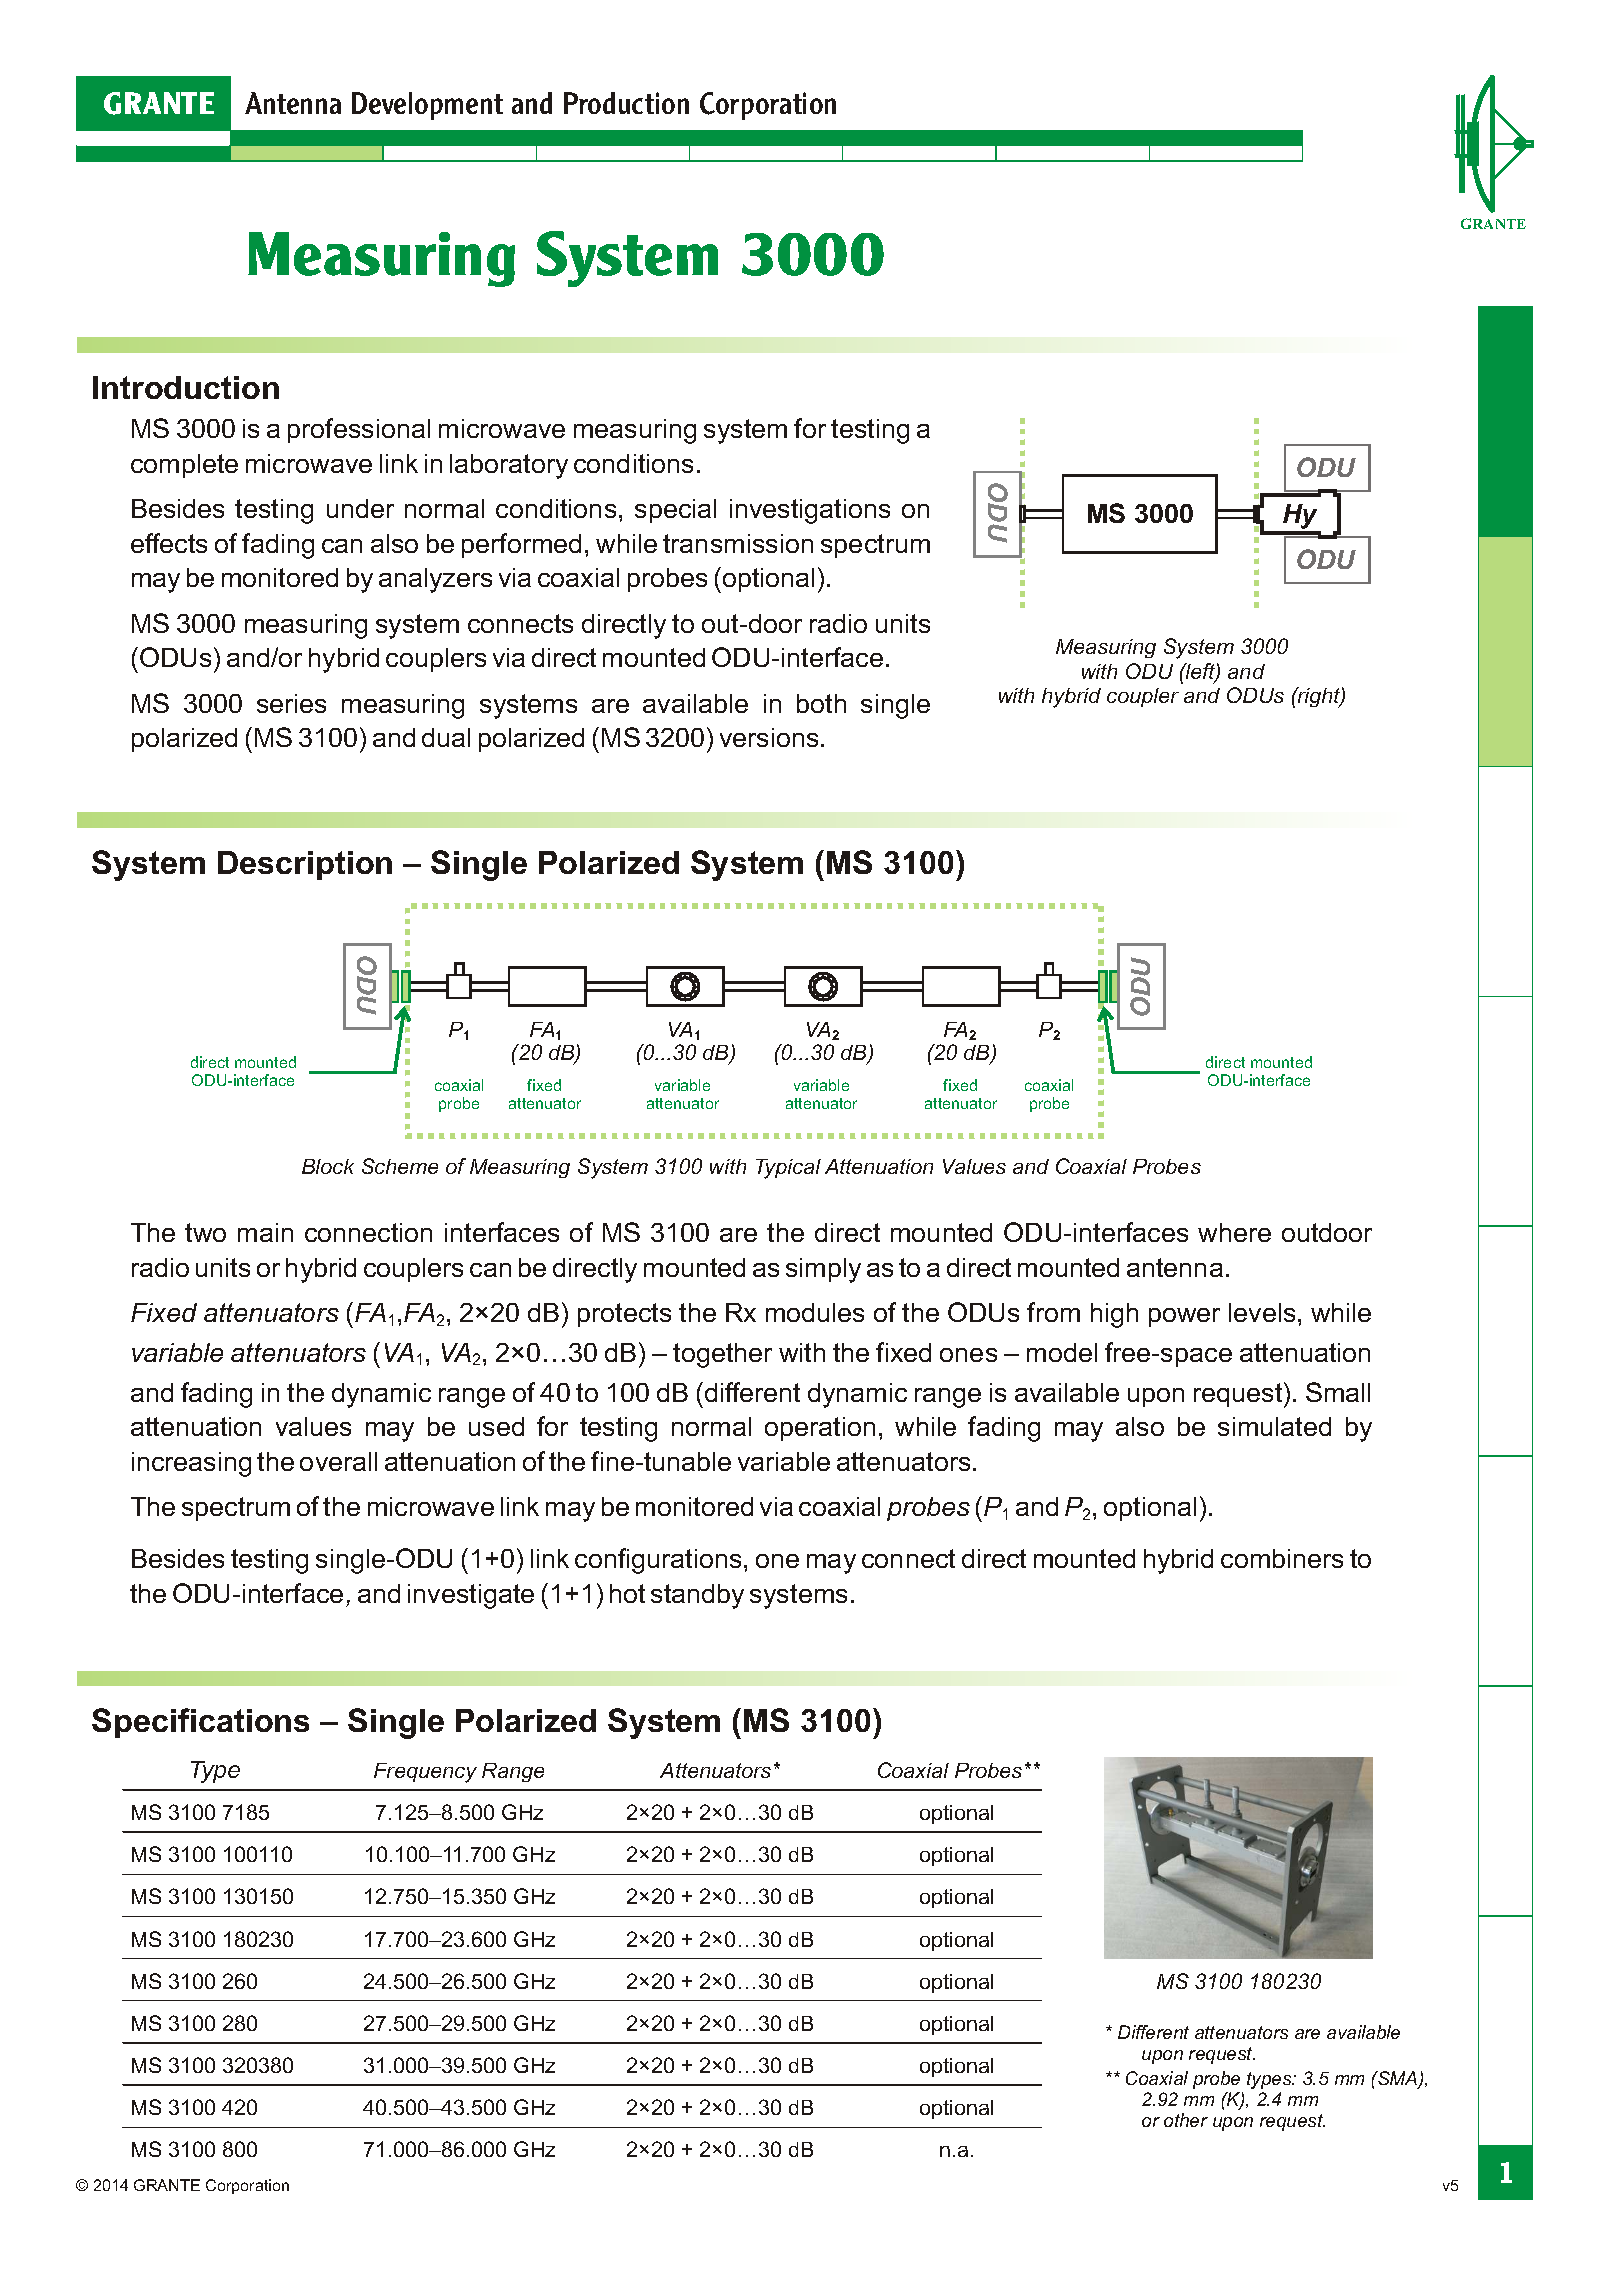 Image resolution: width=1609 pixels, height=2276 pixels. Describe the element at coordinates (427, 106) in the screenshot. I see `Development` at that location.
